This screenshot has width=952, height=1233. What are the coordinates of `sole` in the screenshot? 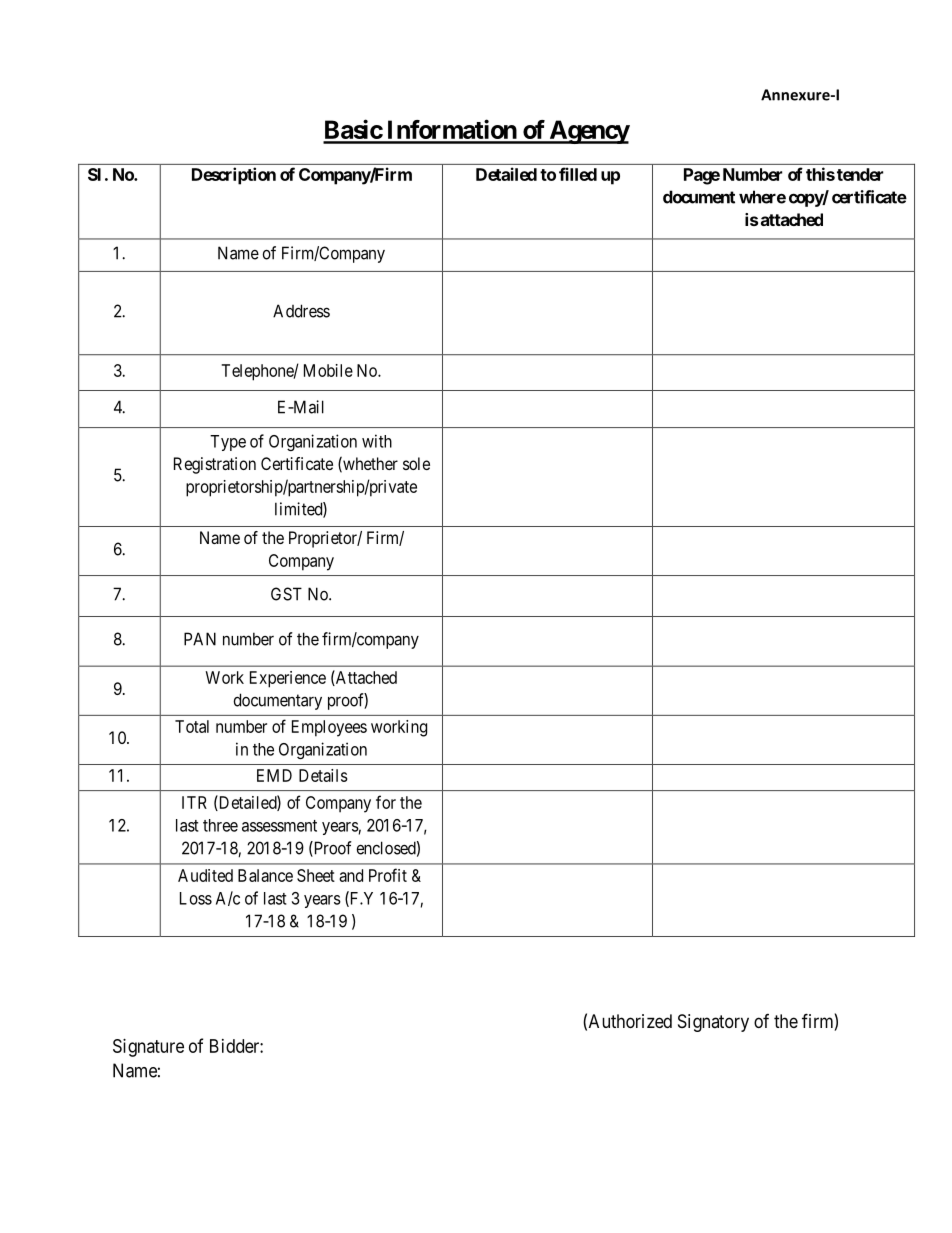 It's located at (416, 463).
